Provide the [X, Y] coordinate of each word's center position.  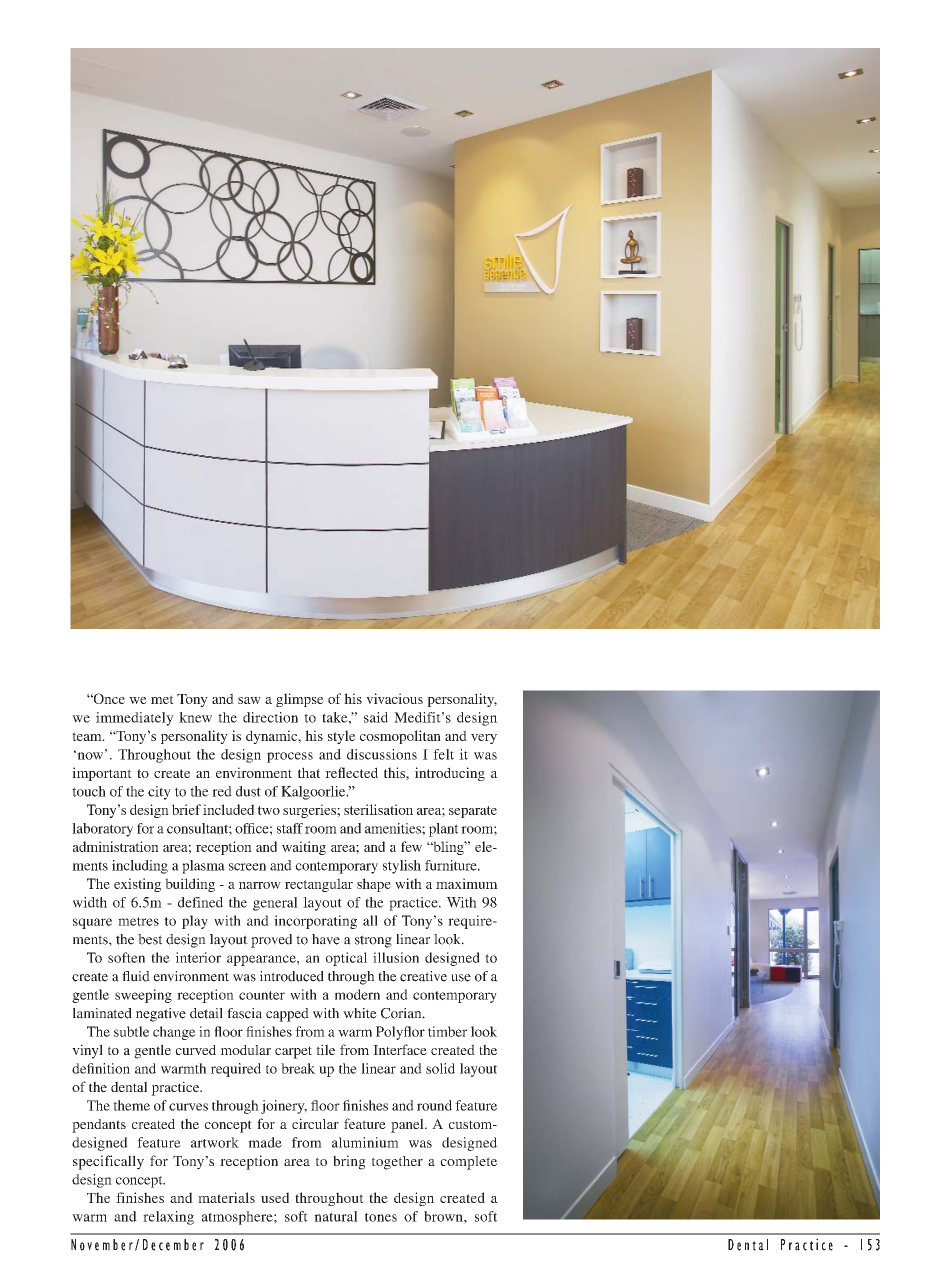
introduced [292, 976]
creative [423, 976]
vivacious [394, 698]
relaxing [168, 1218]
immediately [135, 719]
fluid [136, 976]
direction [270, 717]
